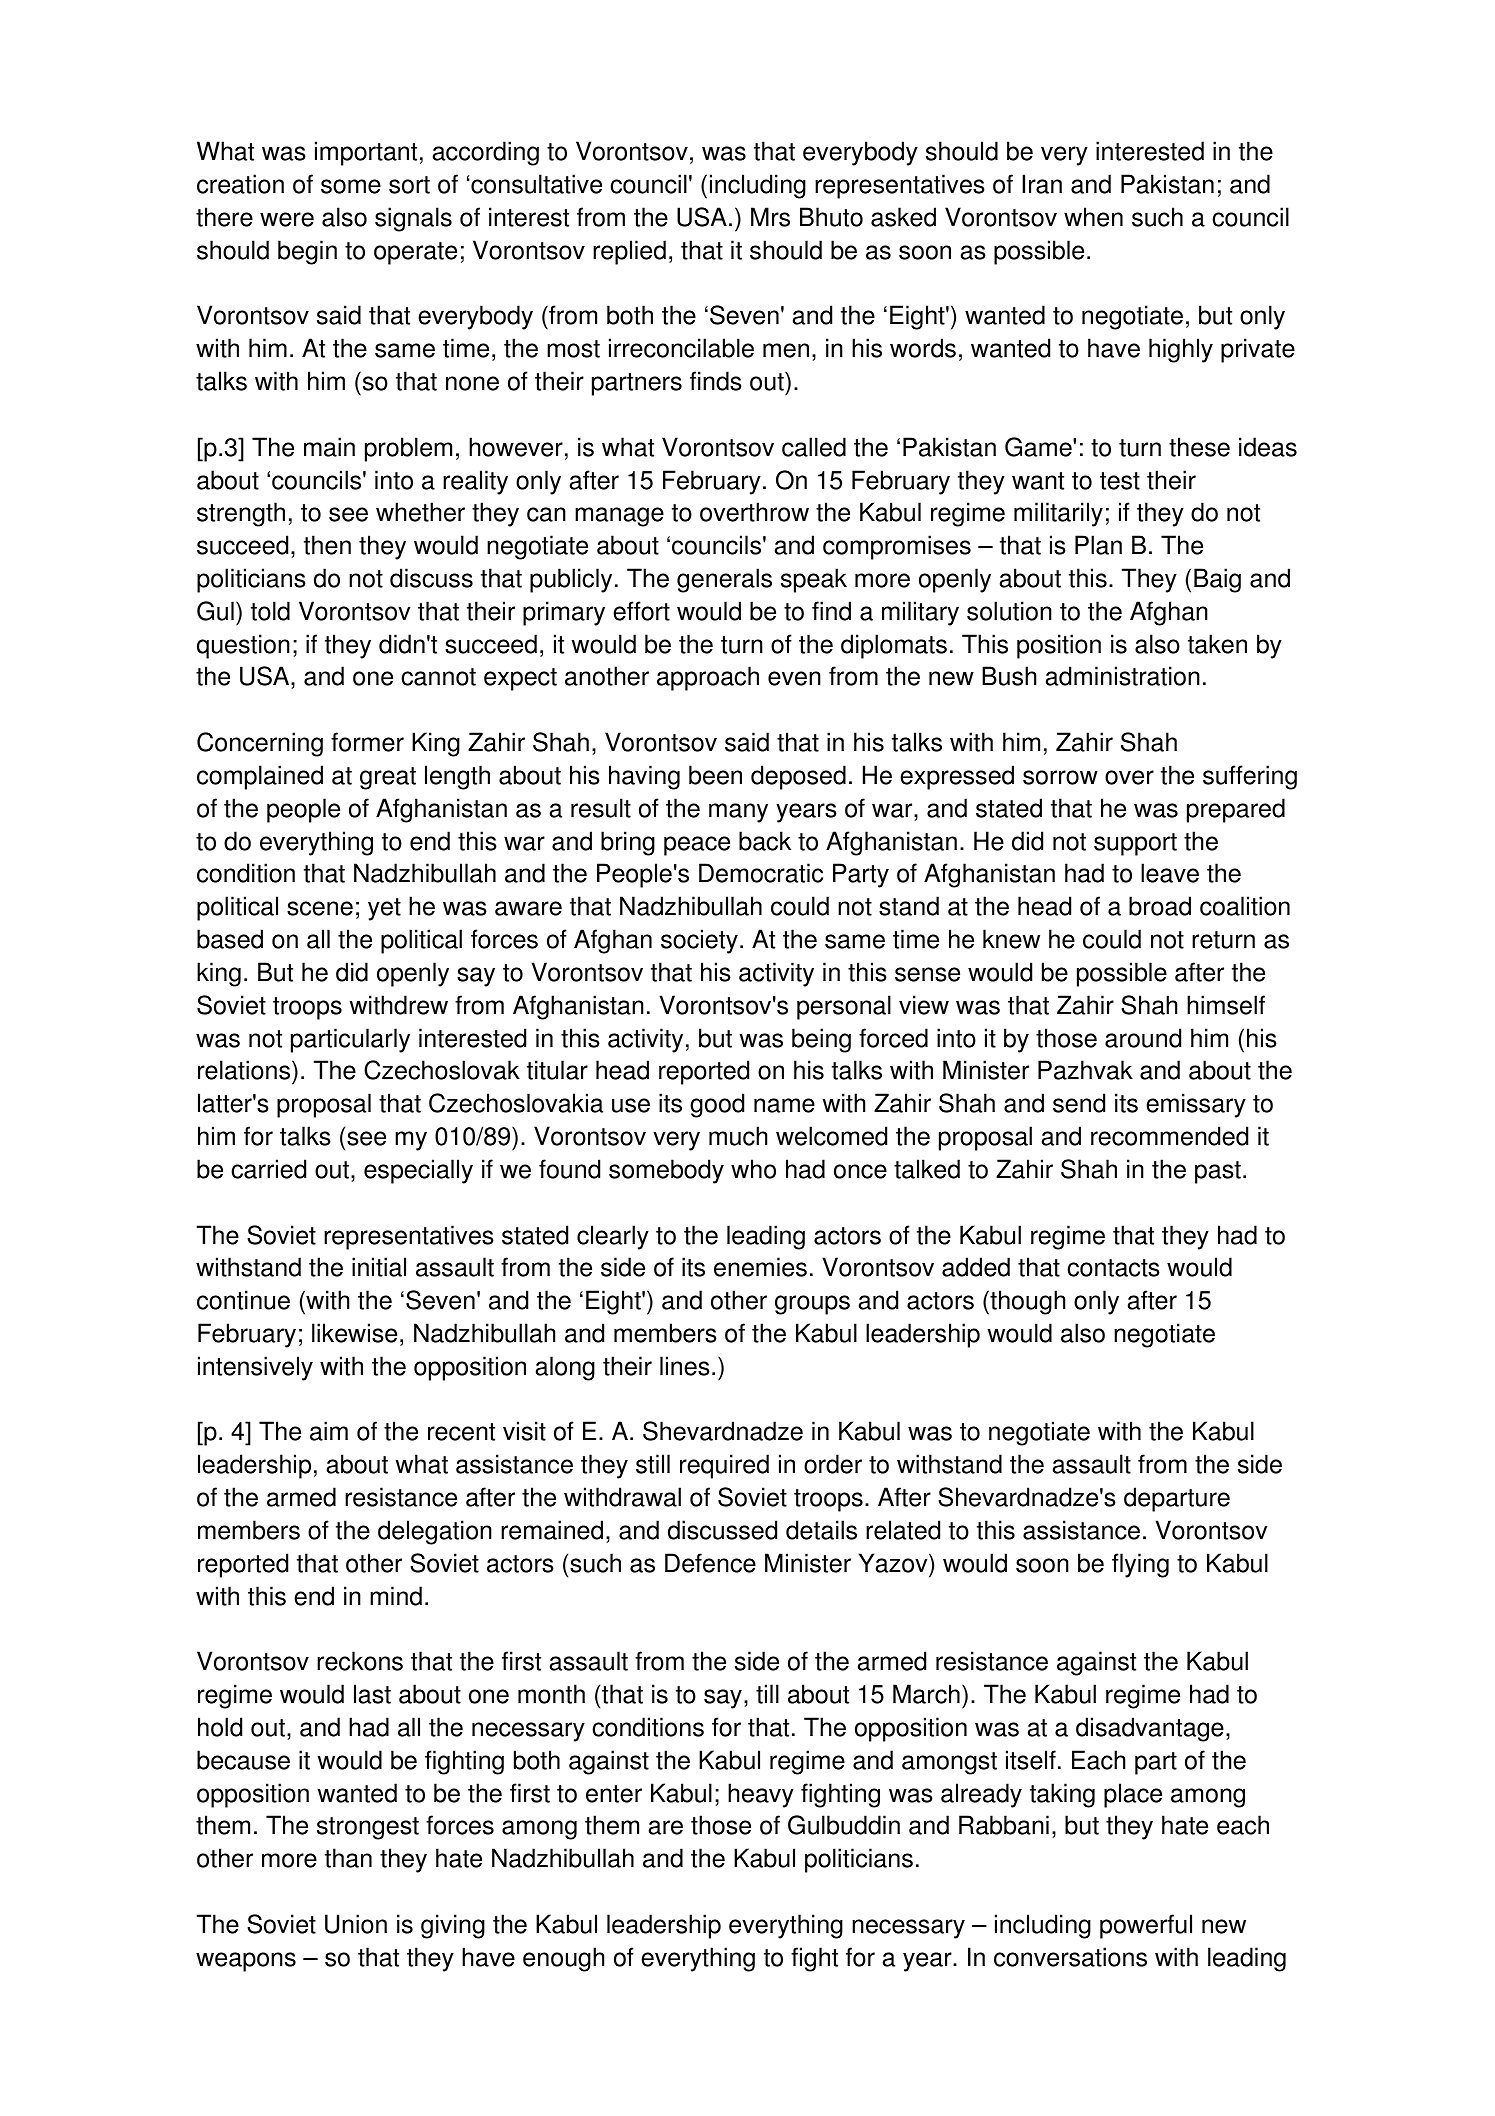 The image size is (1495, 2116). I want to click on powerful, so click(1146, 1926).
